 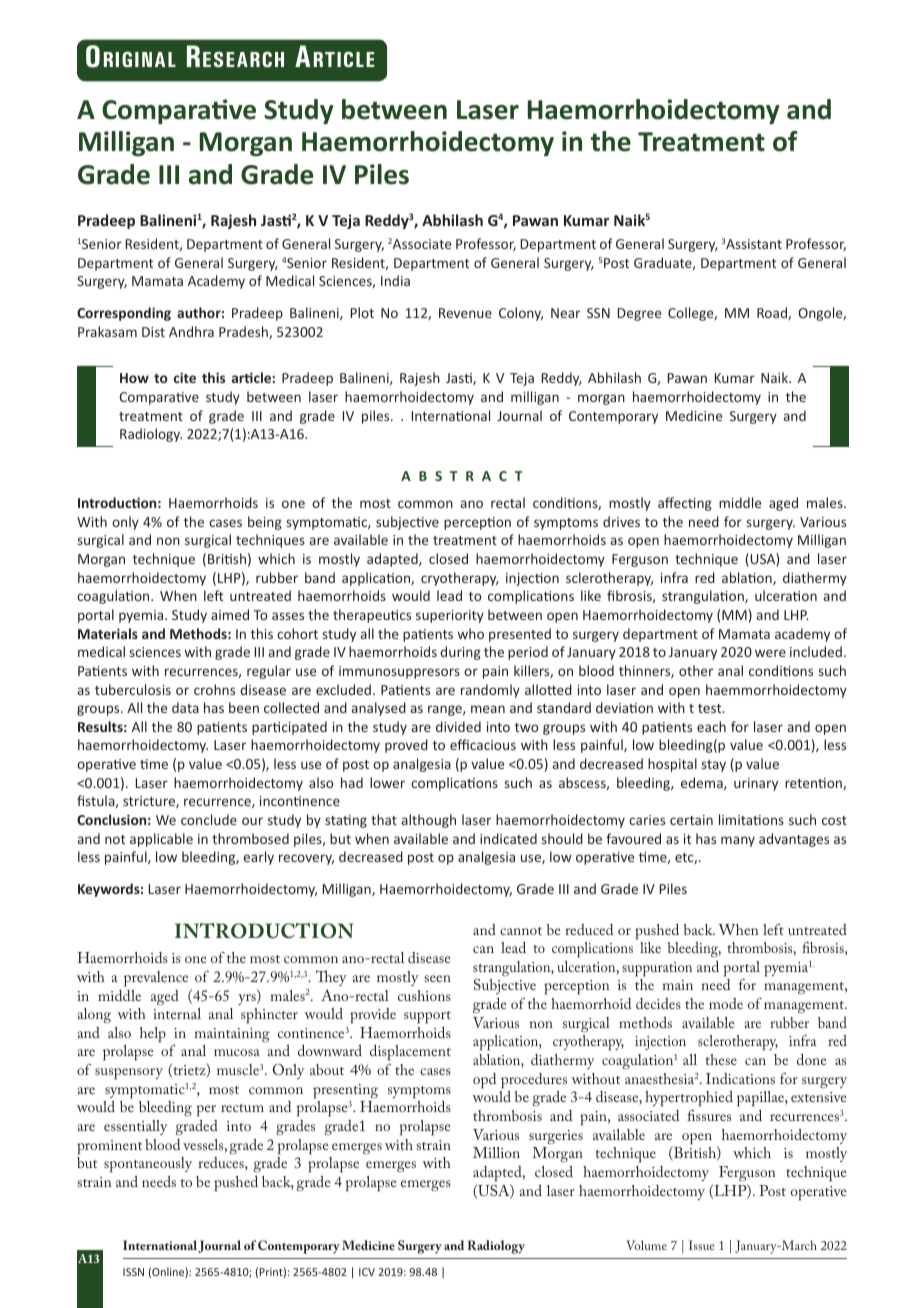 I want to click on Corresponding, so click(x=124, y=314).
